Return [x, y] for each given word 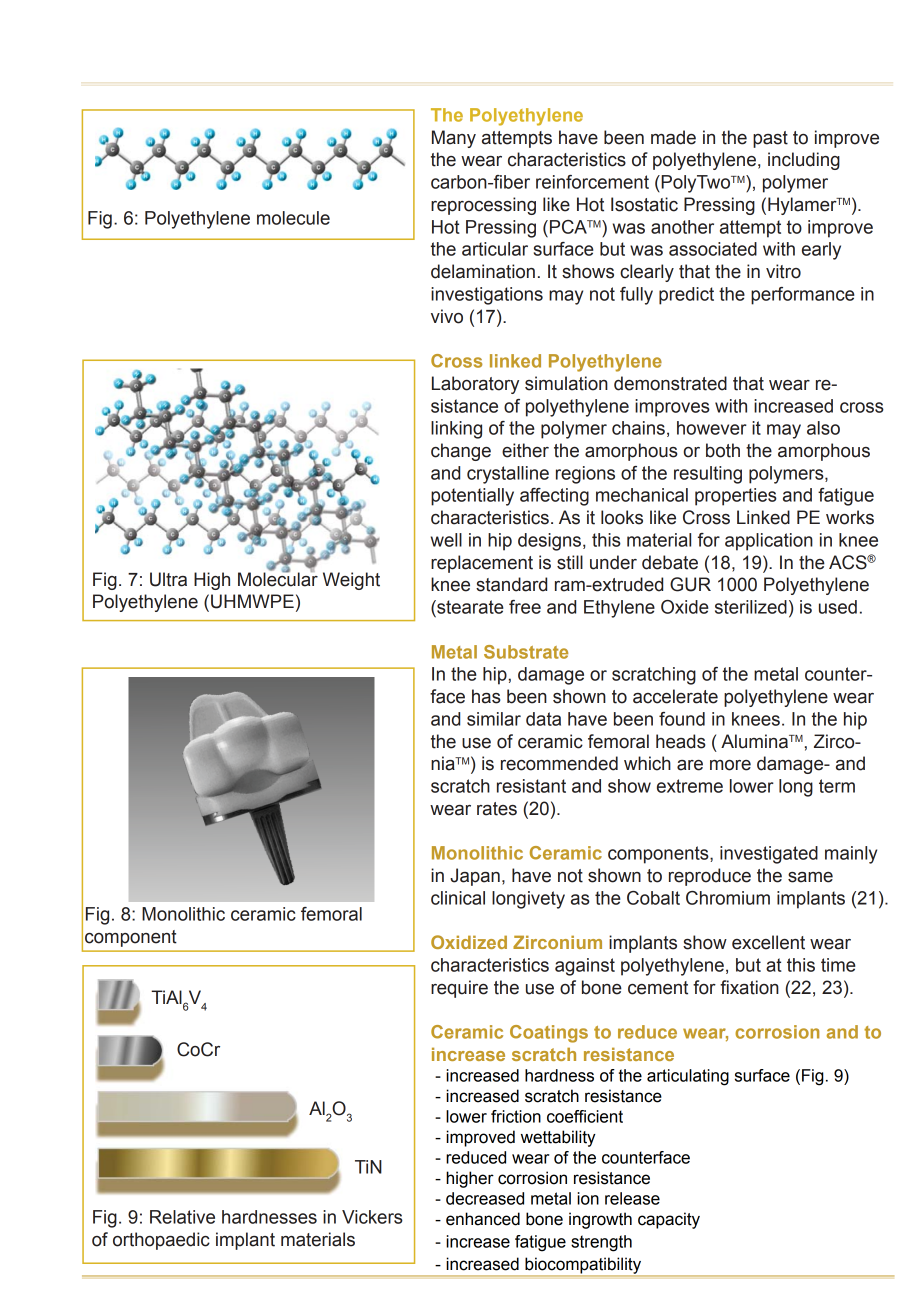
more [730, 765]
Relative [182, 1217]
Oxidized [469, 942]
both [723, 450]
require [459, 989]
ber [517, 182]
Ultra [168, 579]
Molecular [278, 578]
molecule [293, 218]
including [804, 161]
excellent [768, 942]
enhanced [483, 1219]
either [525, 450]
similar [494, 719]
